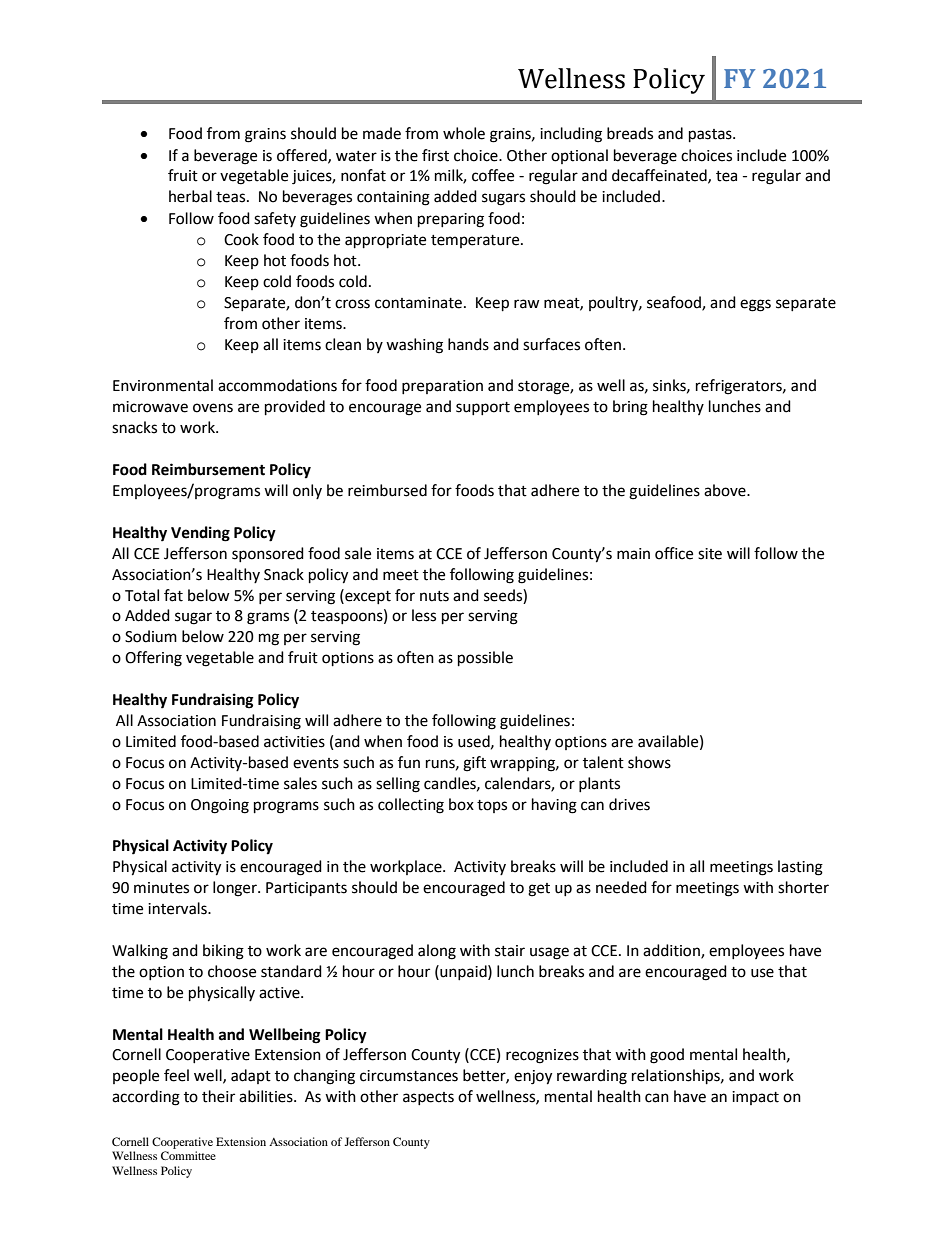  What do you see at coordinates (755, 1098) in the screenshot?
I see `impact` at bounding box center [755, 1098].
